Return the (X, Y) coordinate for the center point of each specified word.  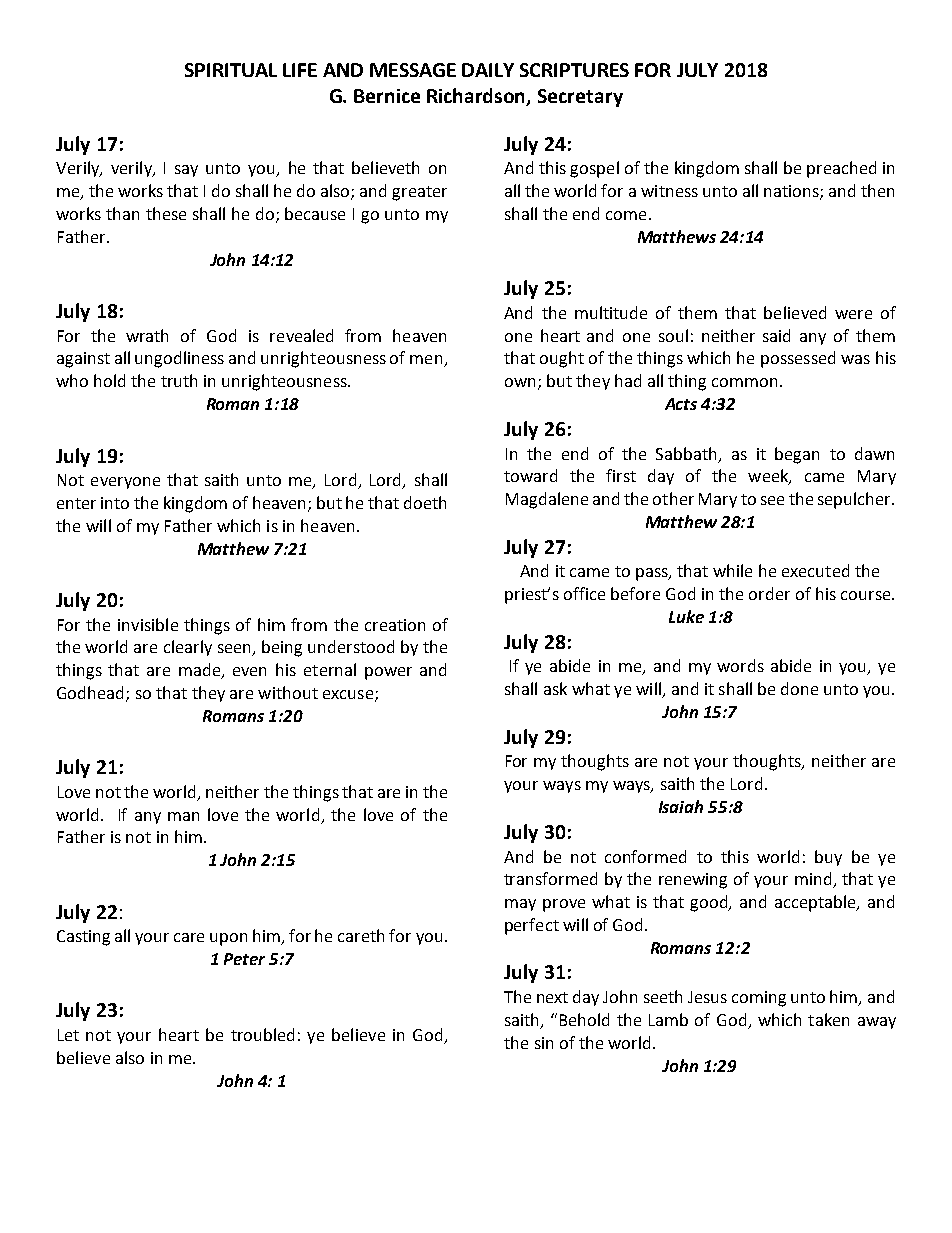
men (427, 361)
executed (815, 570)
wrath (147, 335)
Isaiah (681, 806)
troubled (262, 1034)
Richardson (477, 97)
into (115, 503)
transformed (550, 878)
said (776, 335)
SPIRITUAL (231, 70)
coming (759, 999)
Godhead (90, 692)
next (552, 997)
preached (841, 169)
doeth (425, 502)
